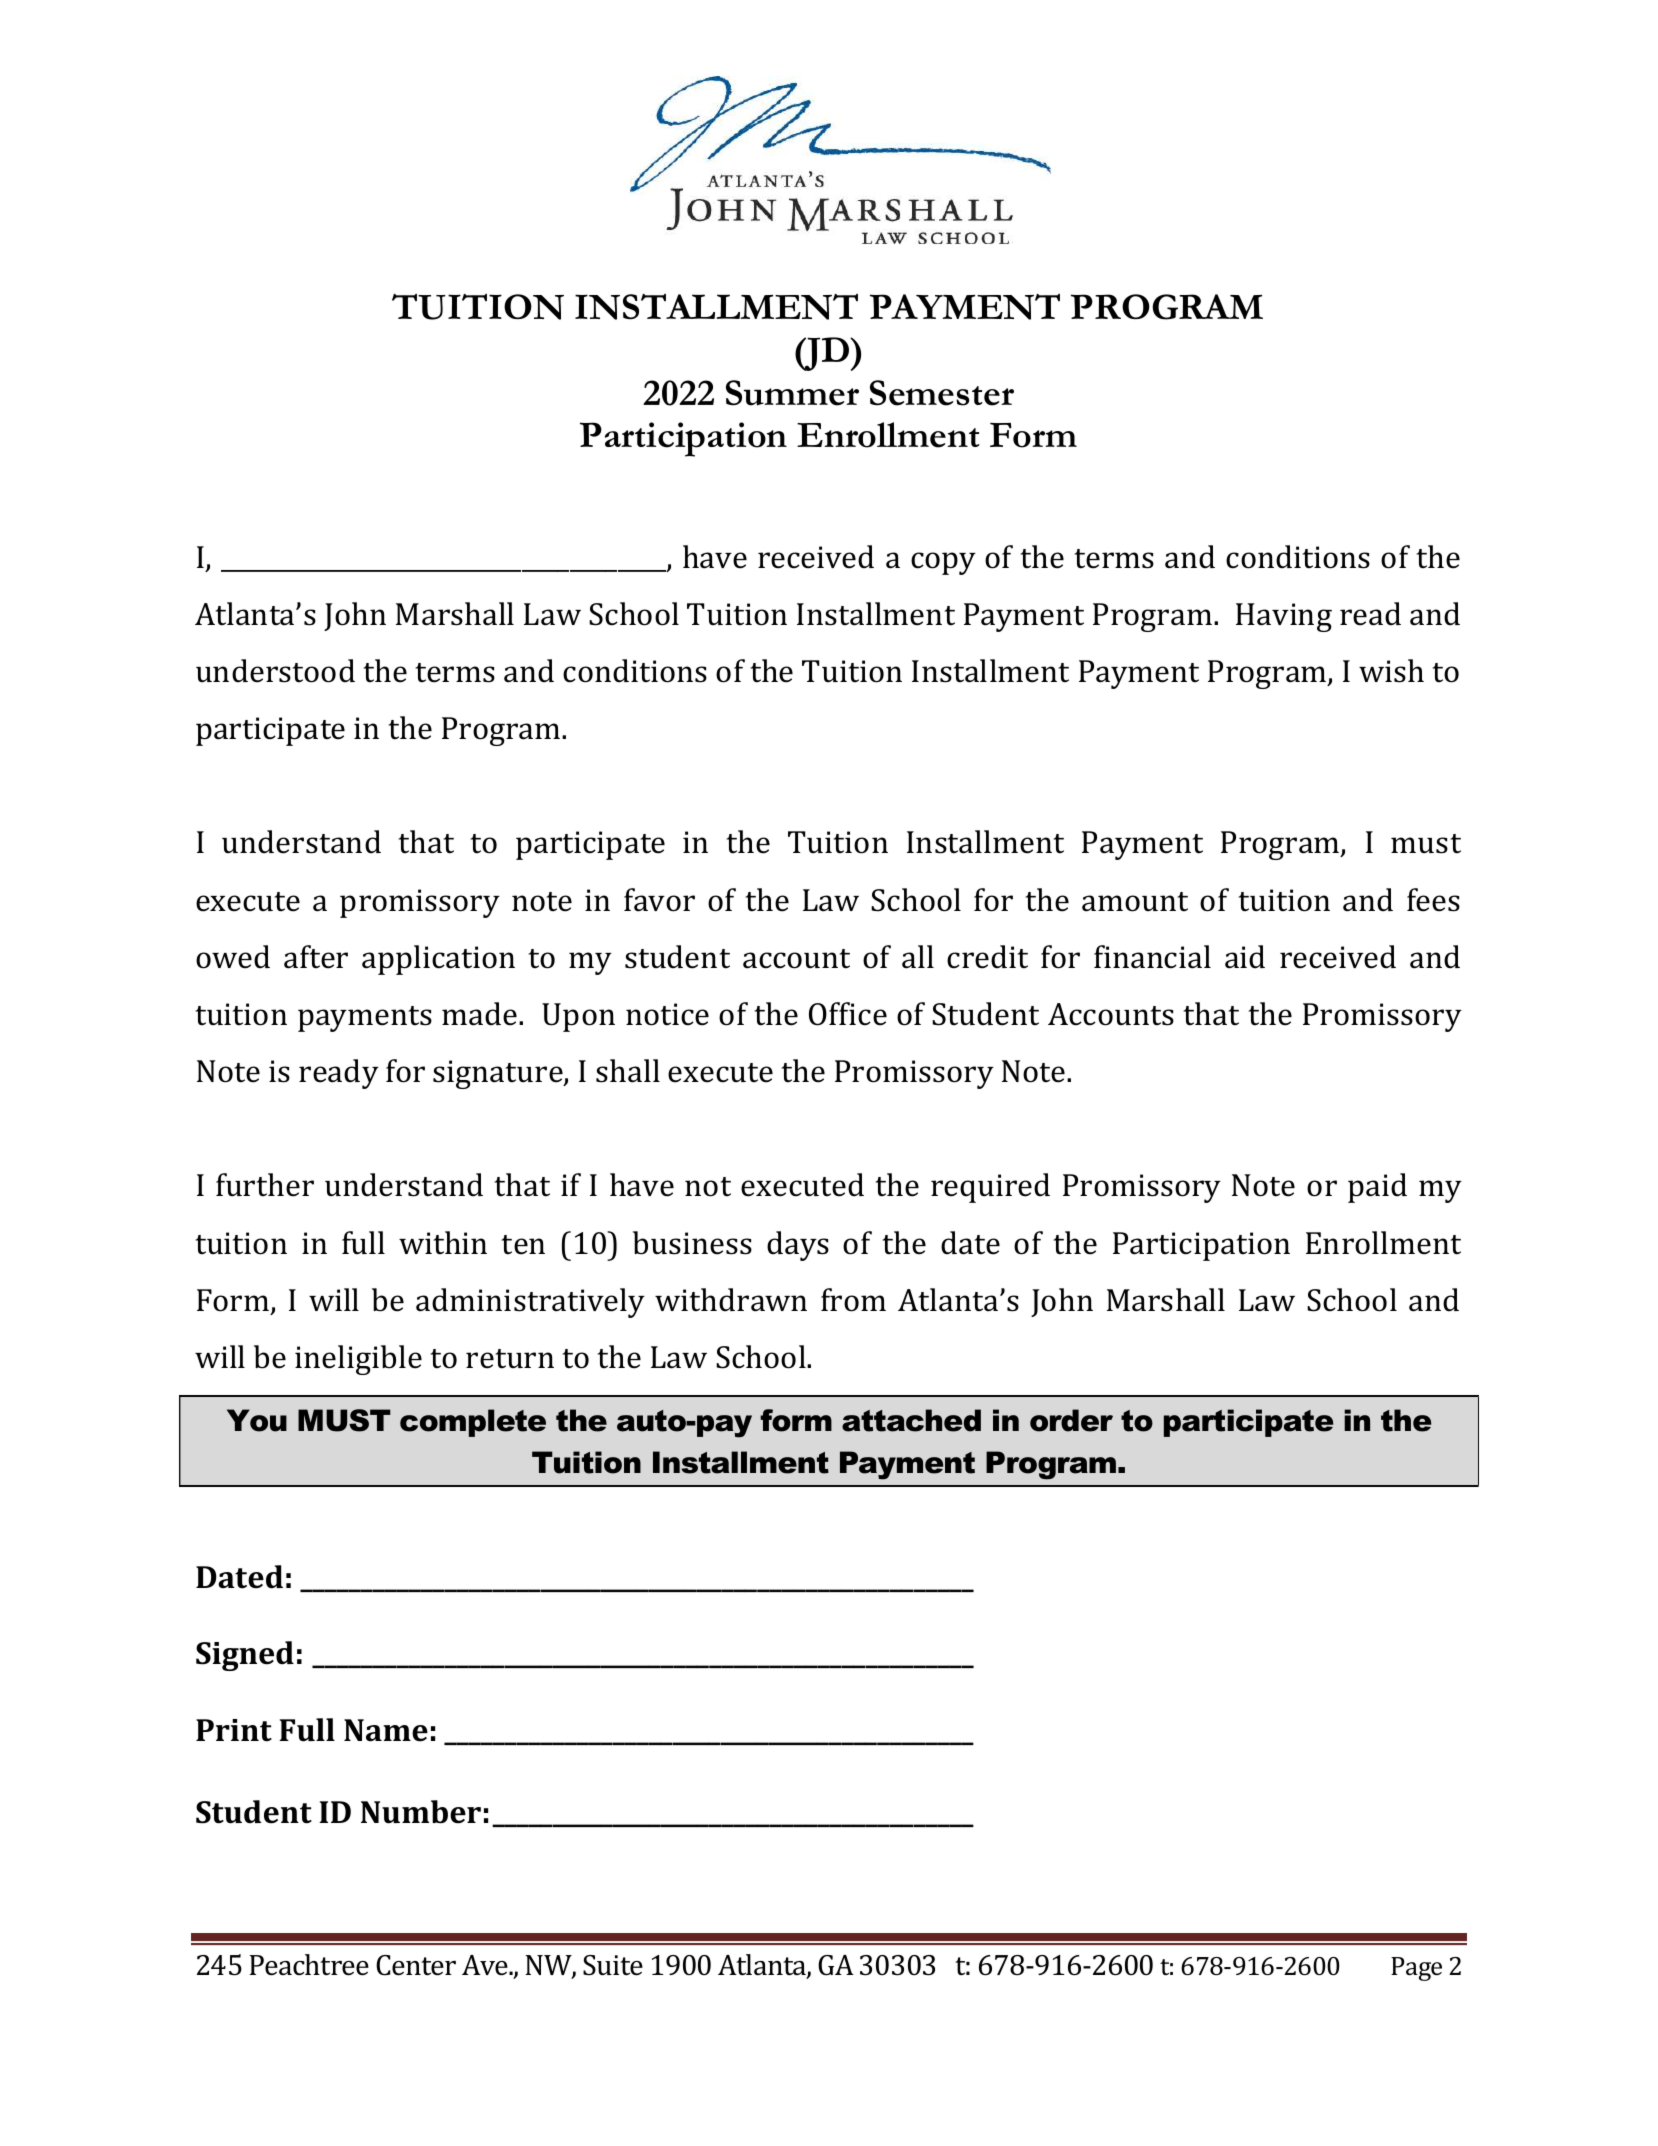  I want to click on Suite, so click(613, 1965).
